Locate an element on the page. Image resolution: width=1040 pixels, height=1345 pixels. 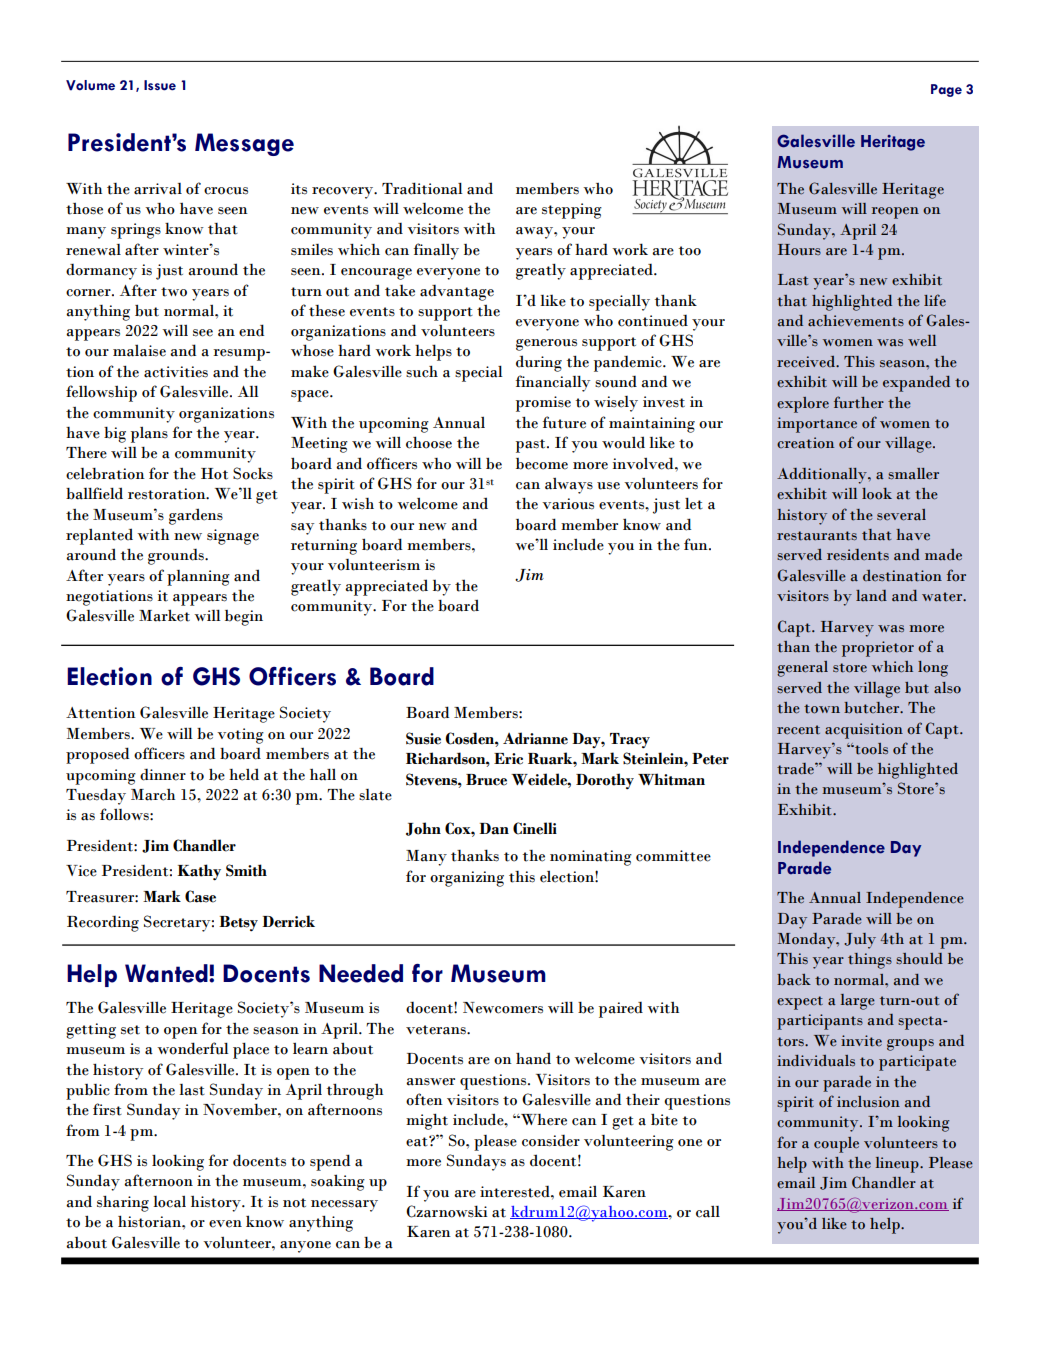
Issue is located at coordinates (160, 85).
